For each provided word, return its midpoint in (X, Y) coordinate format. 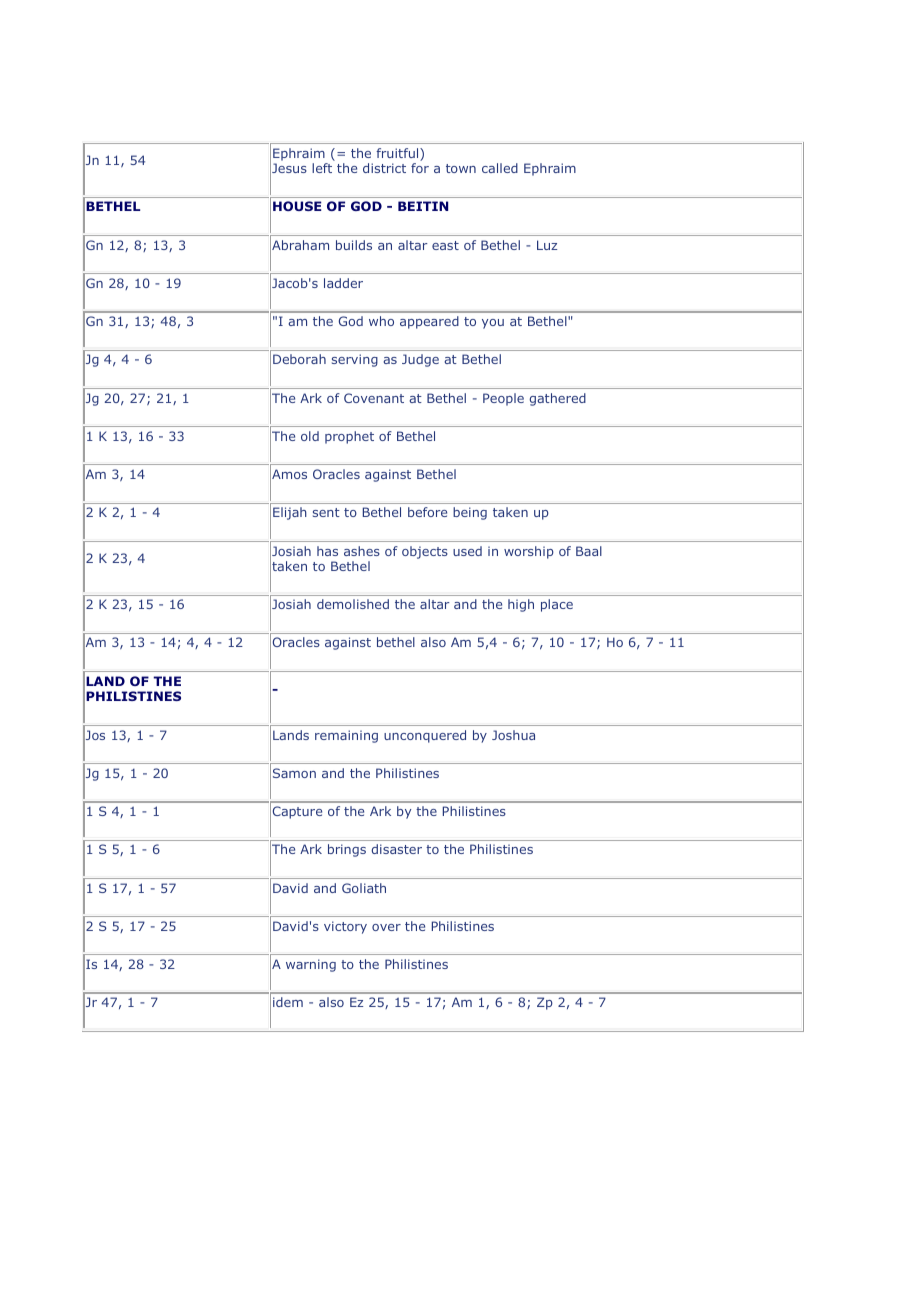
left (322, 168)
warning (311, 965)
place (557, 605)
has (327, 551)
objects (425, 552)
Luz (547, 245)
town (461, 168)
